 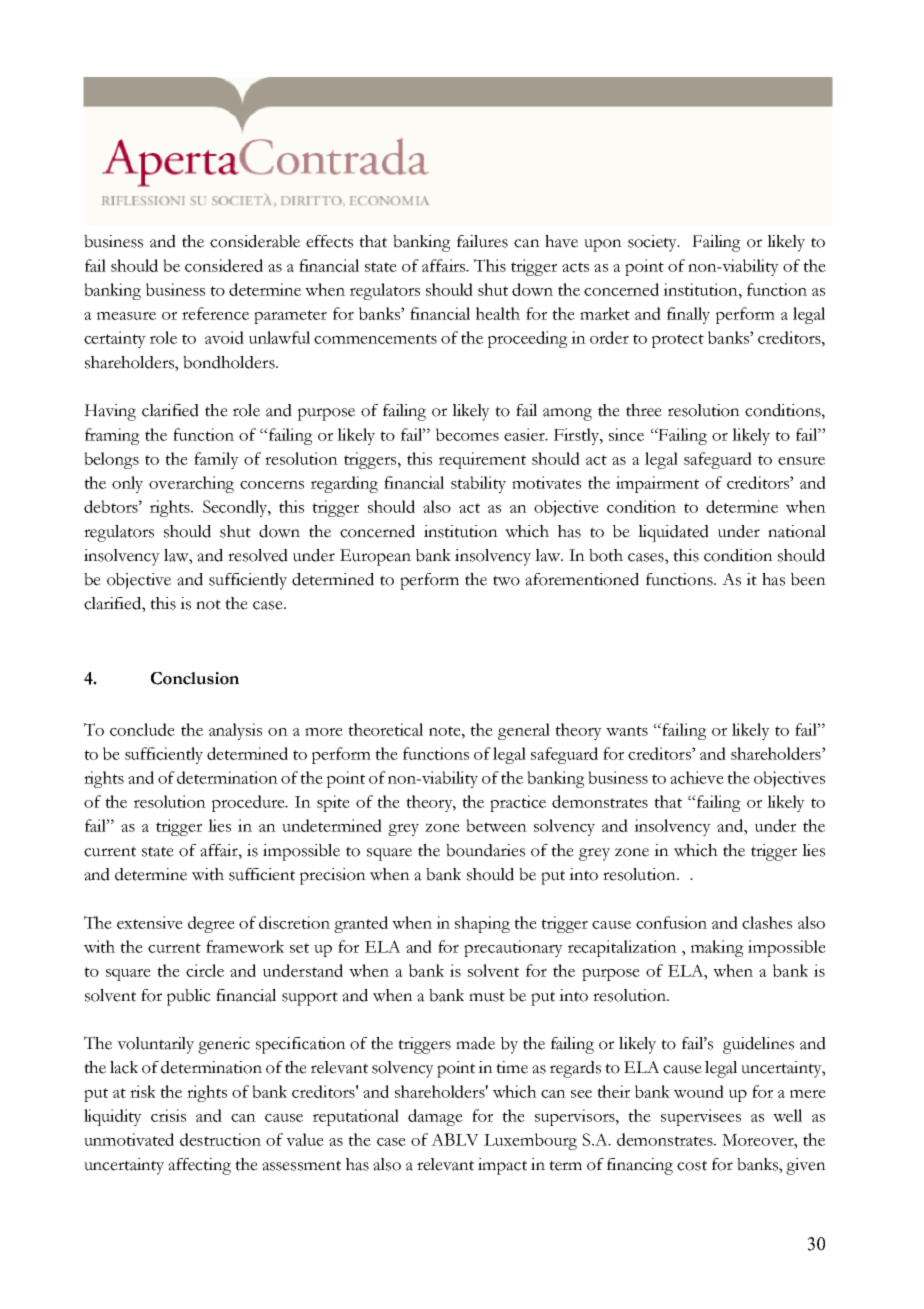 What do you see at coordinates (195, 678) in the page?
I see `Conclusion` at bounding box center [195, 678].
